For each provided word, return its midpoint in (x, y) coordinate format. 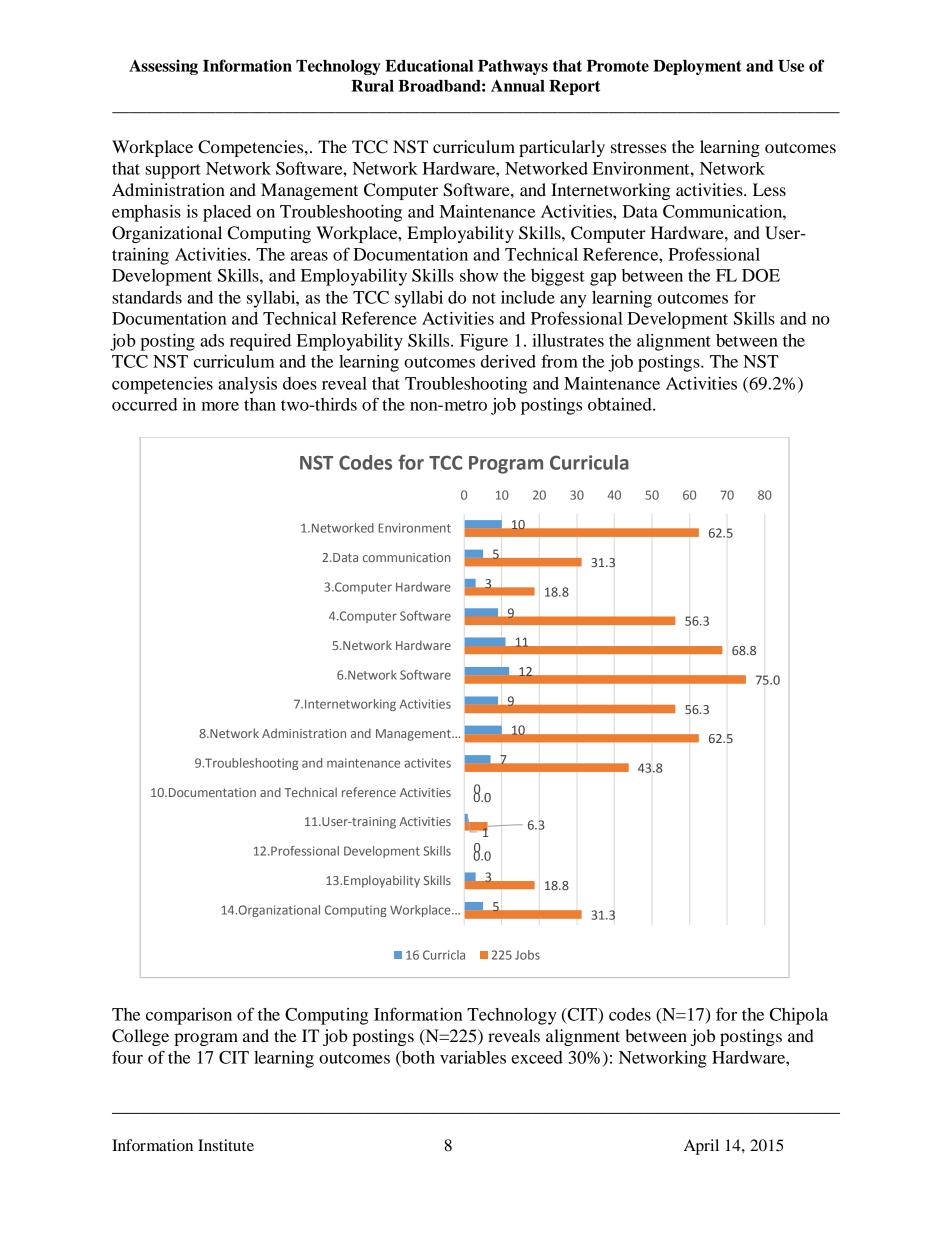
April (701, 1147)
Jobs (527, 955)
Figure (484, 342)
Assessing (163, 67)
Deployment (697, 67)
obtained (621, 404)
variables (473, 1057)
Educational (429, 65)
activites (427, 763)
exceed (537, 1057)
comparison (189, 1016)
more (220, 406)
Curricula (589, 462)
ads (212, 340)
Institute (226, 1145)
